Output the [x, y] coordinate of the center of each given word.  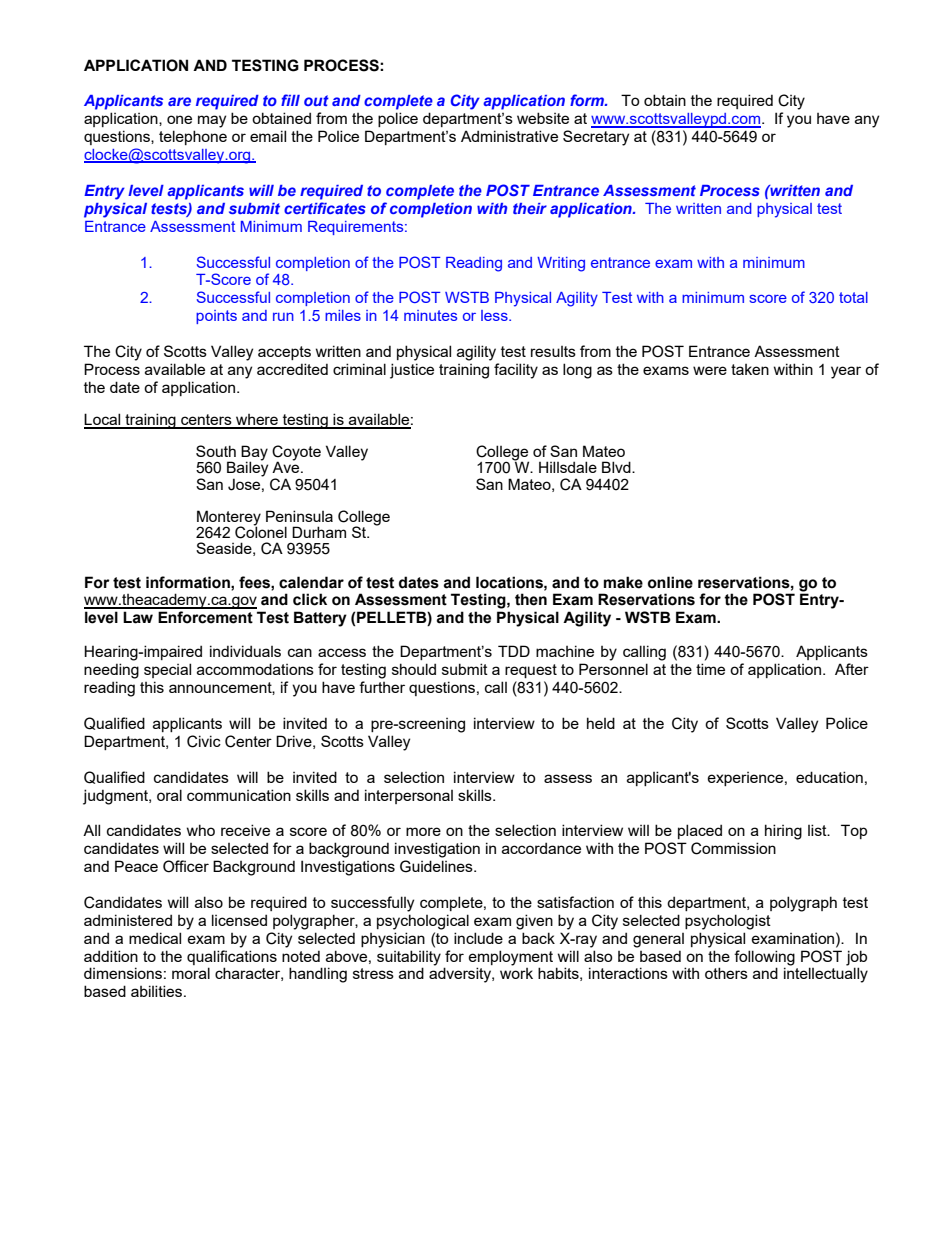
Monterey [229, 519]
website [543, 118]
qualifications [232, 957]
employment [511, 958]
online [670, 582]
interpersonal [409, 796]
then [531, 599]
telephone [193, 137]
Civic [204, 741]
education [829, 777]
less [495, 315]
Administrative [509, 136]
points [216, 317]
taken [750, 369]
